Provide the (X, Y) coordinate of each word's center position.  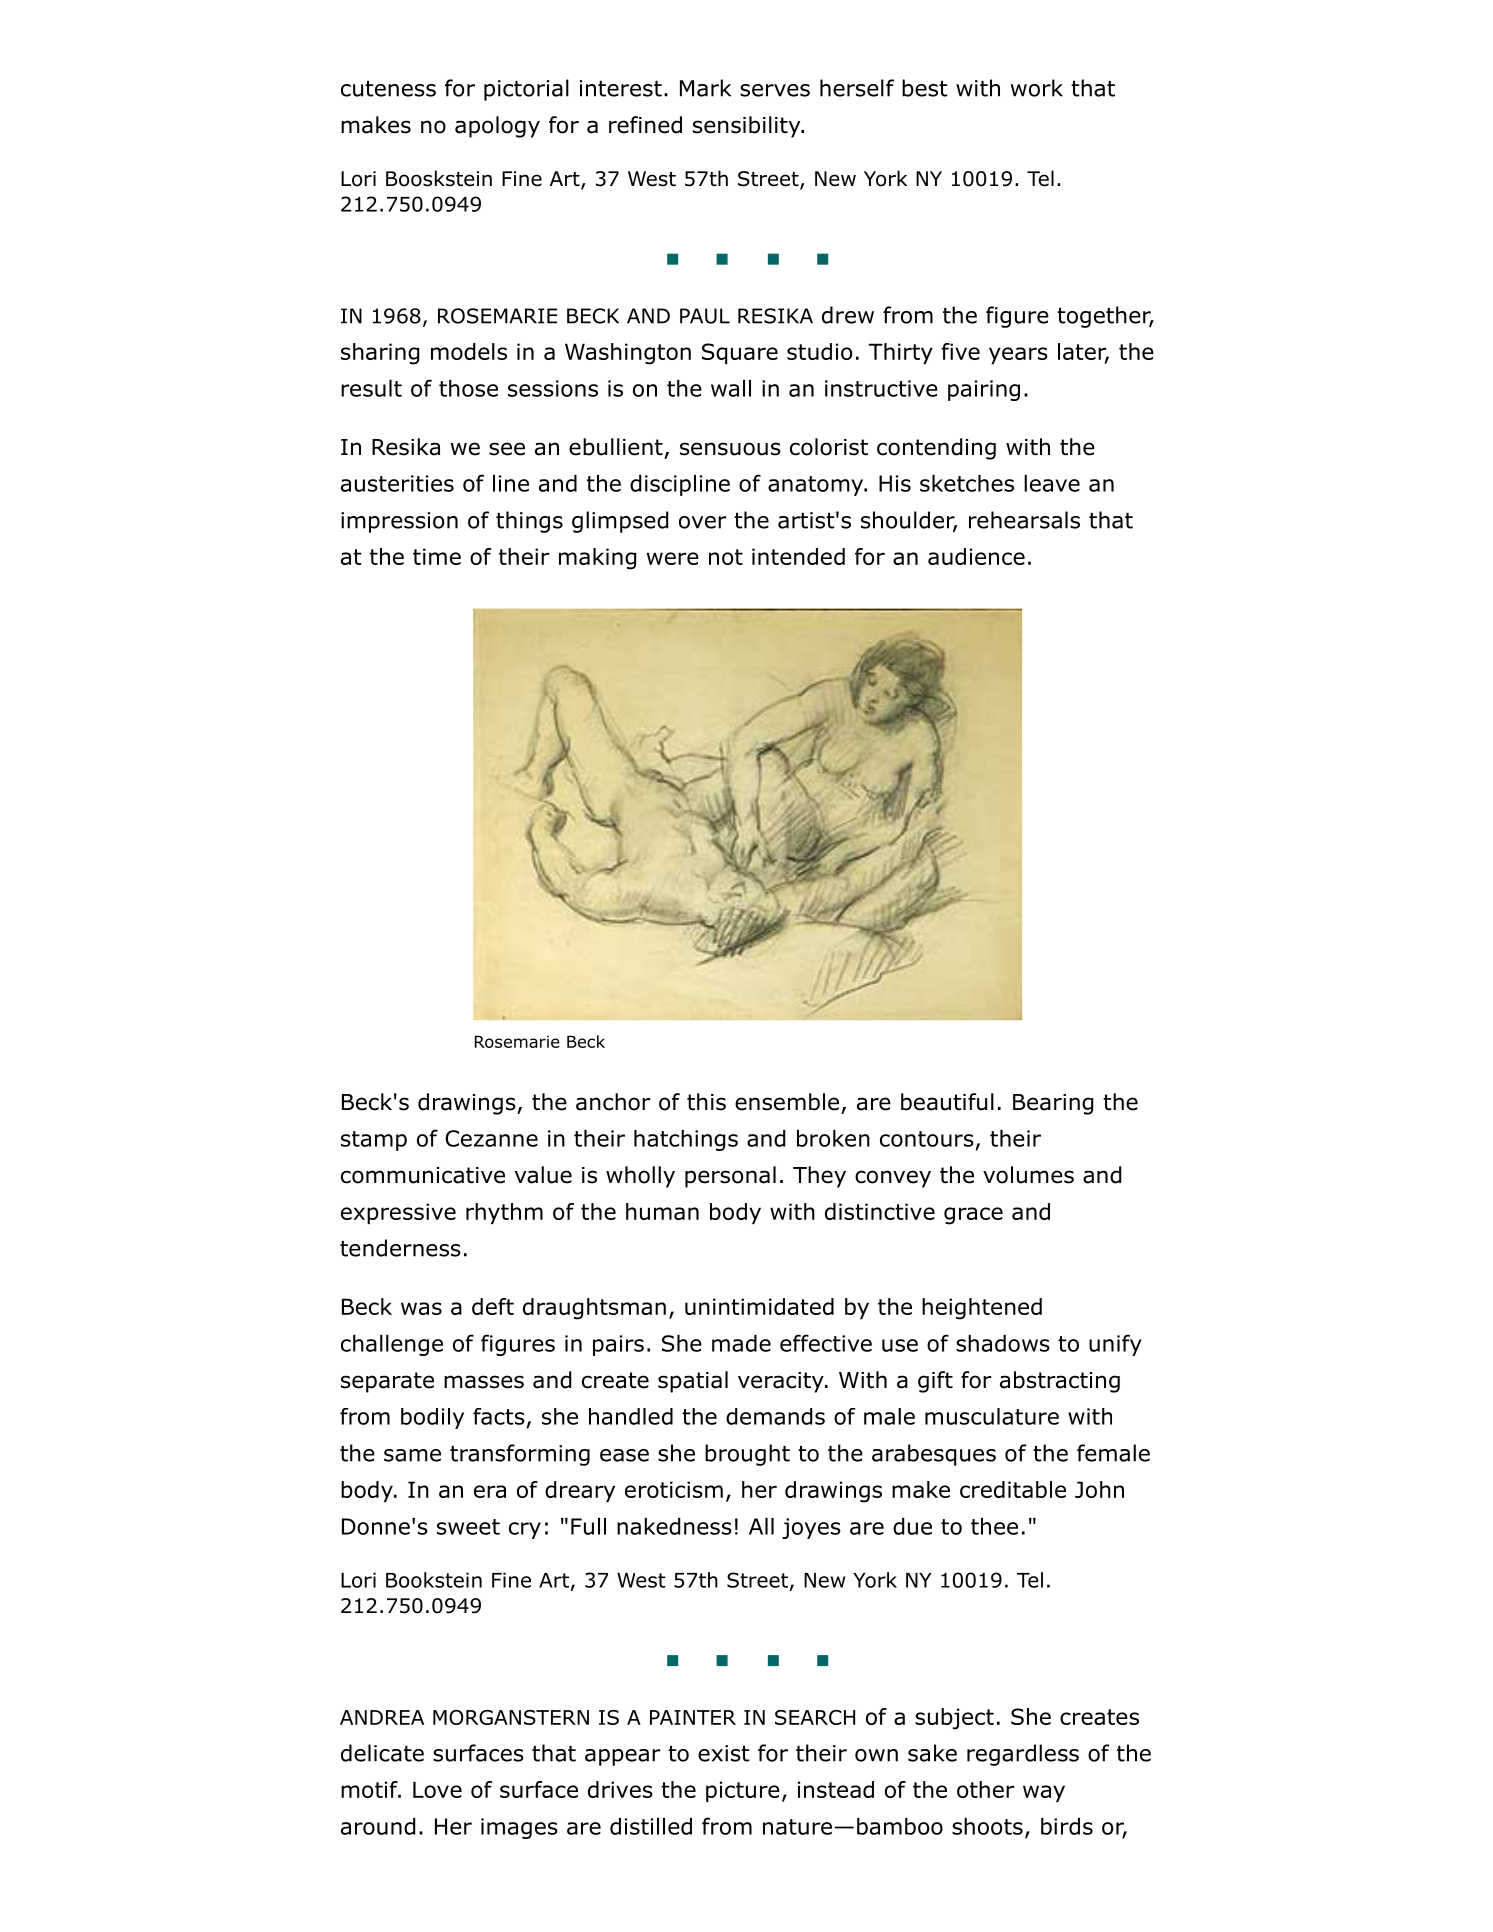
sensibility (748, 127)
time (437, 556)
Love (437, 1789)
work (1037, 88)
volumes (1028, 1175)
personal (730, 1177)
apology (497, 127)
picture (743, 1791)
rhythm (504, 1213)
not (726, 557)
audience (976, 556)
